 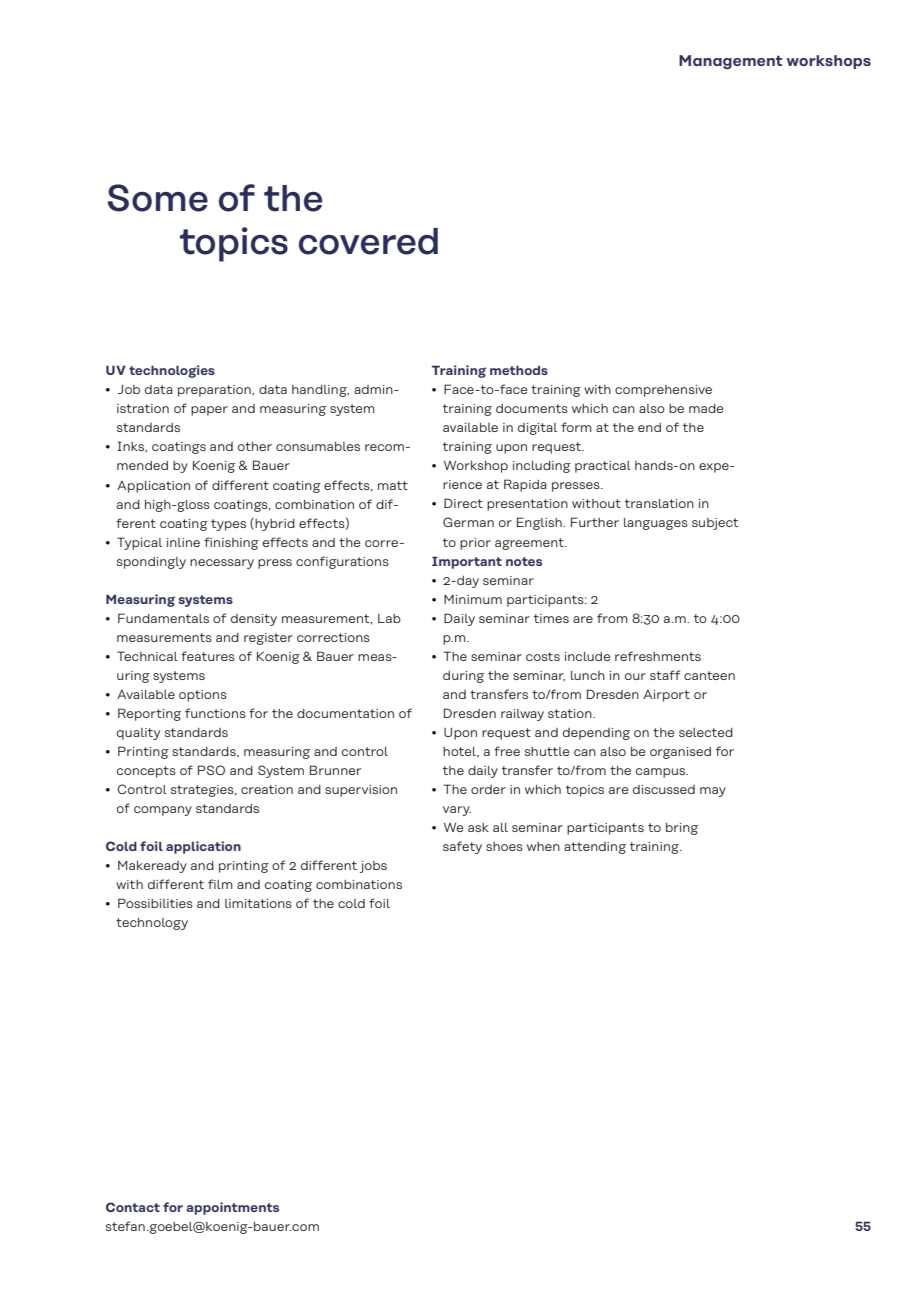 What do you see at coordinates (158, 198) in the document?
I see `Some` at bounding box center [158, 198].
